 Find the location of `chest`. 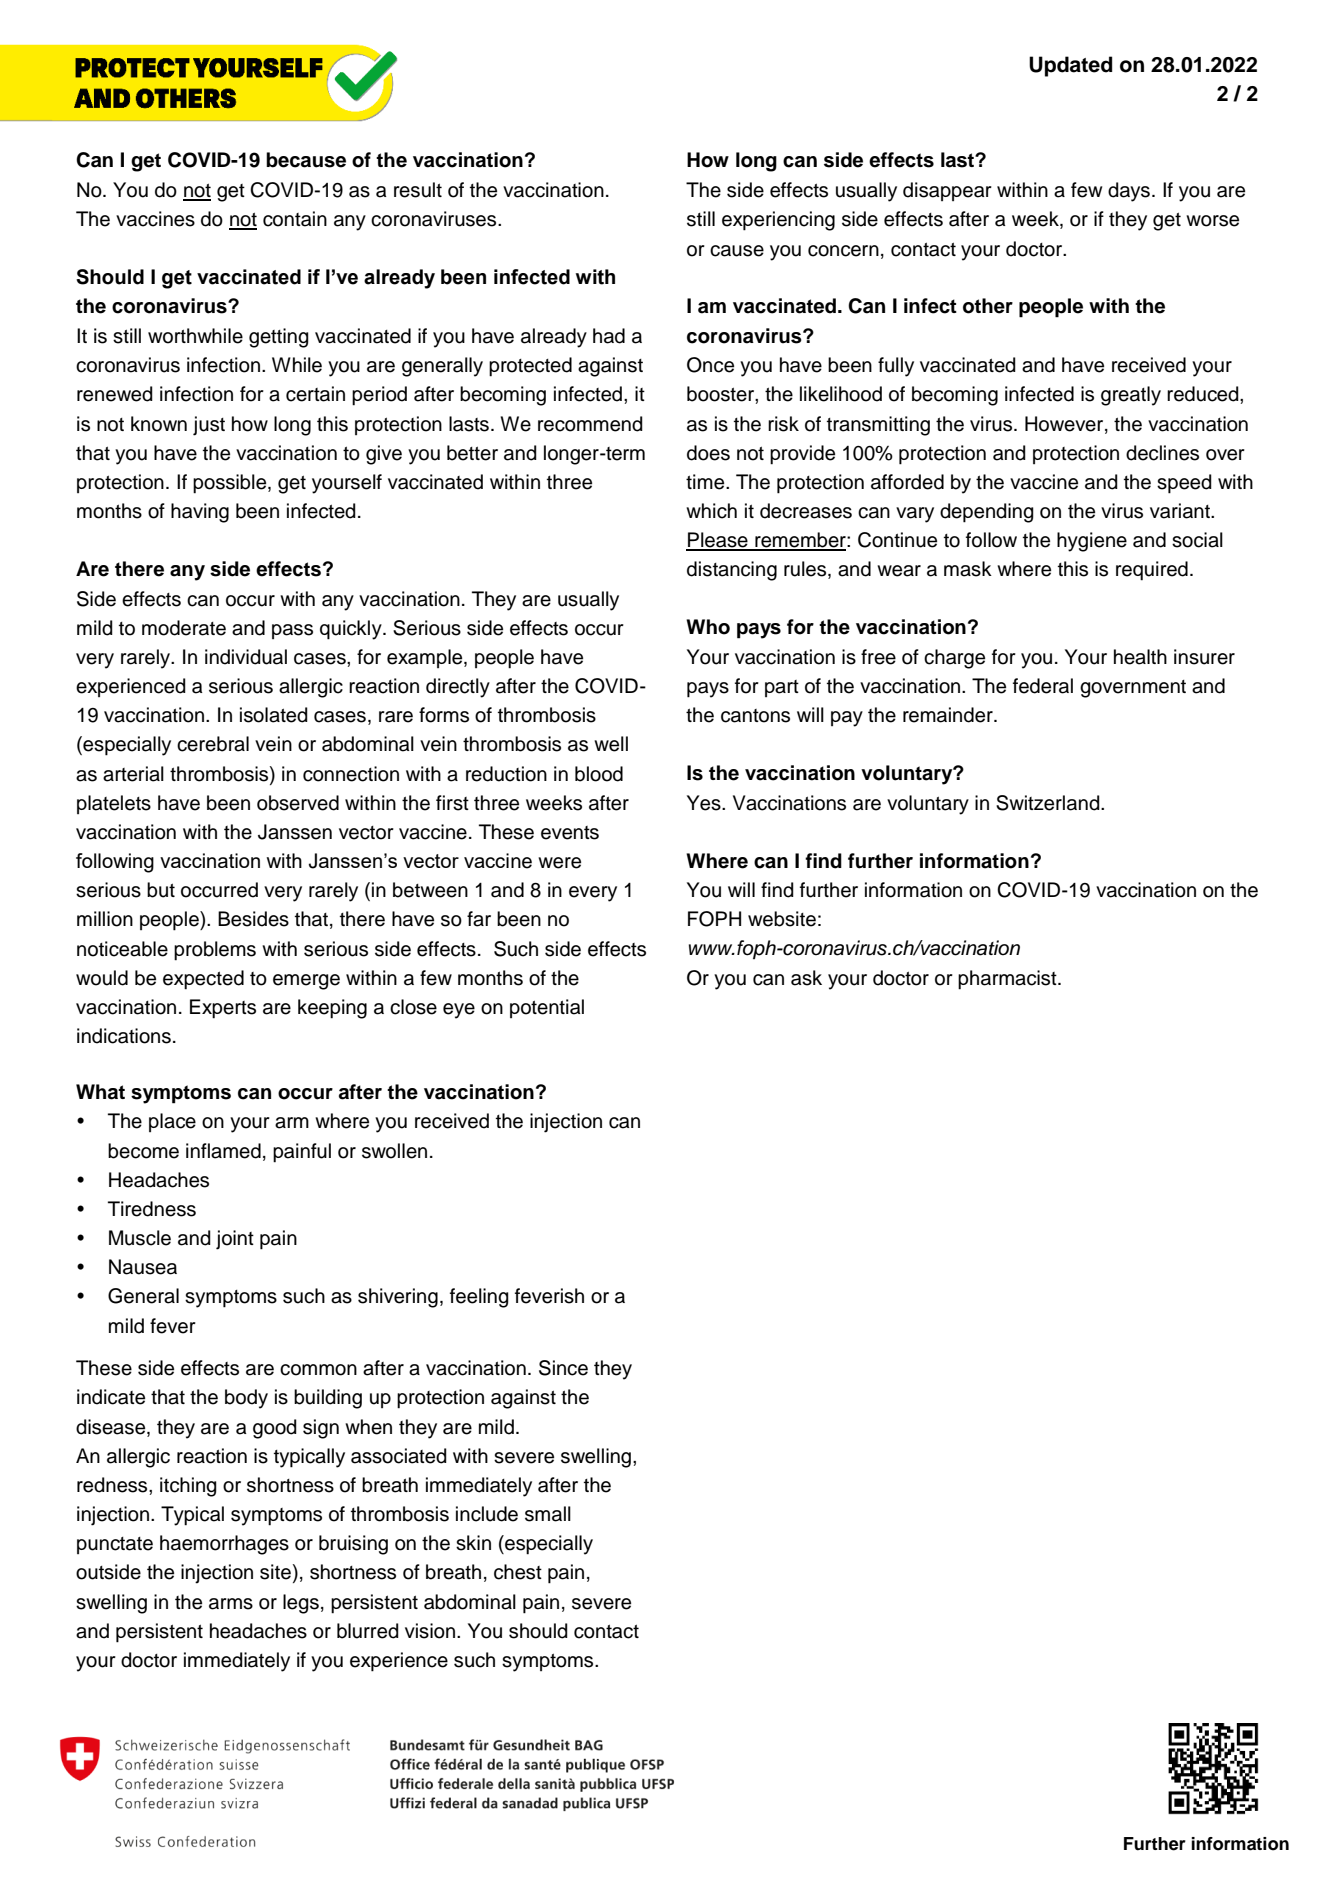

chest is located at coordinates (518, 1572).
